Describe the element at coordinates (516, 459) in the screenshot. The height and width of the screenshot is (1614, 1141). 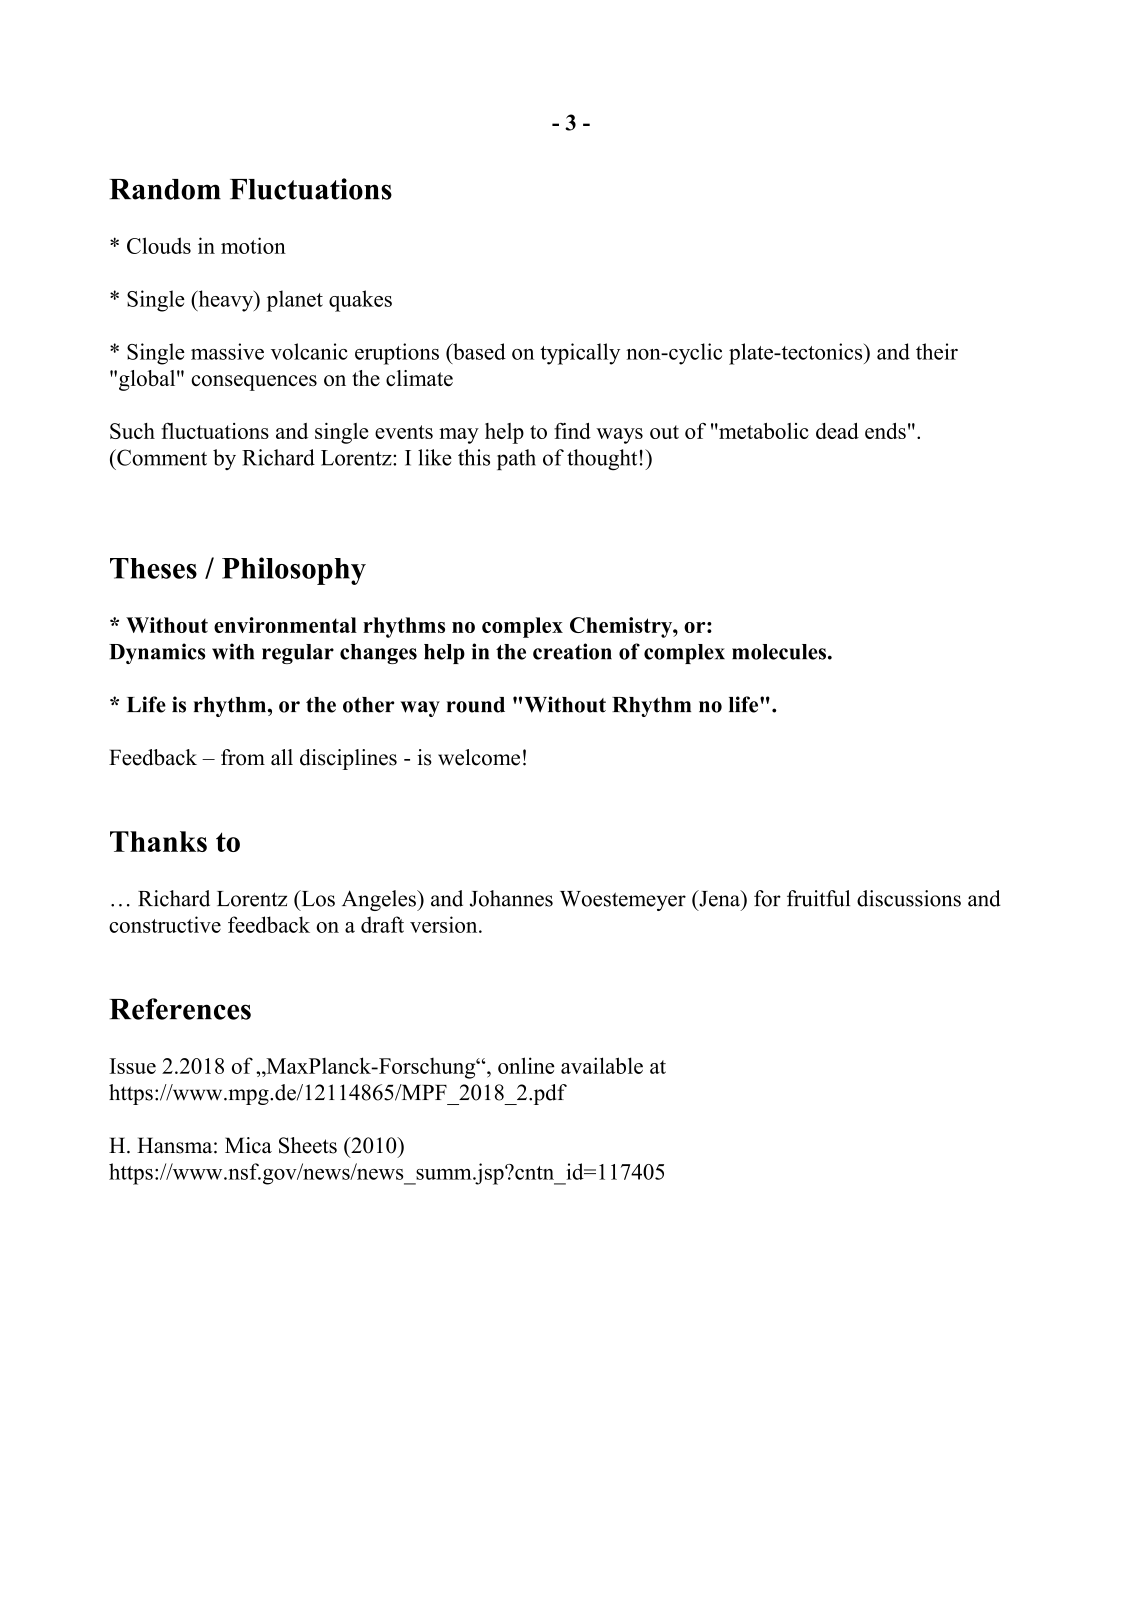
I see `path` at that location.
